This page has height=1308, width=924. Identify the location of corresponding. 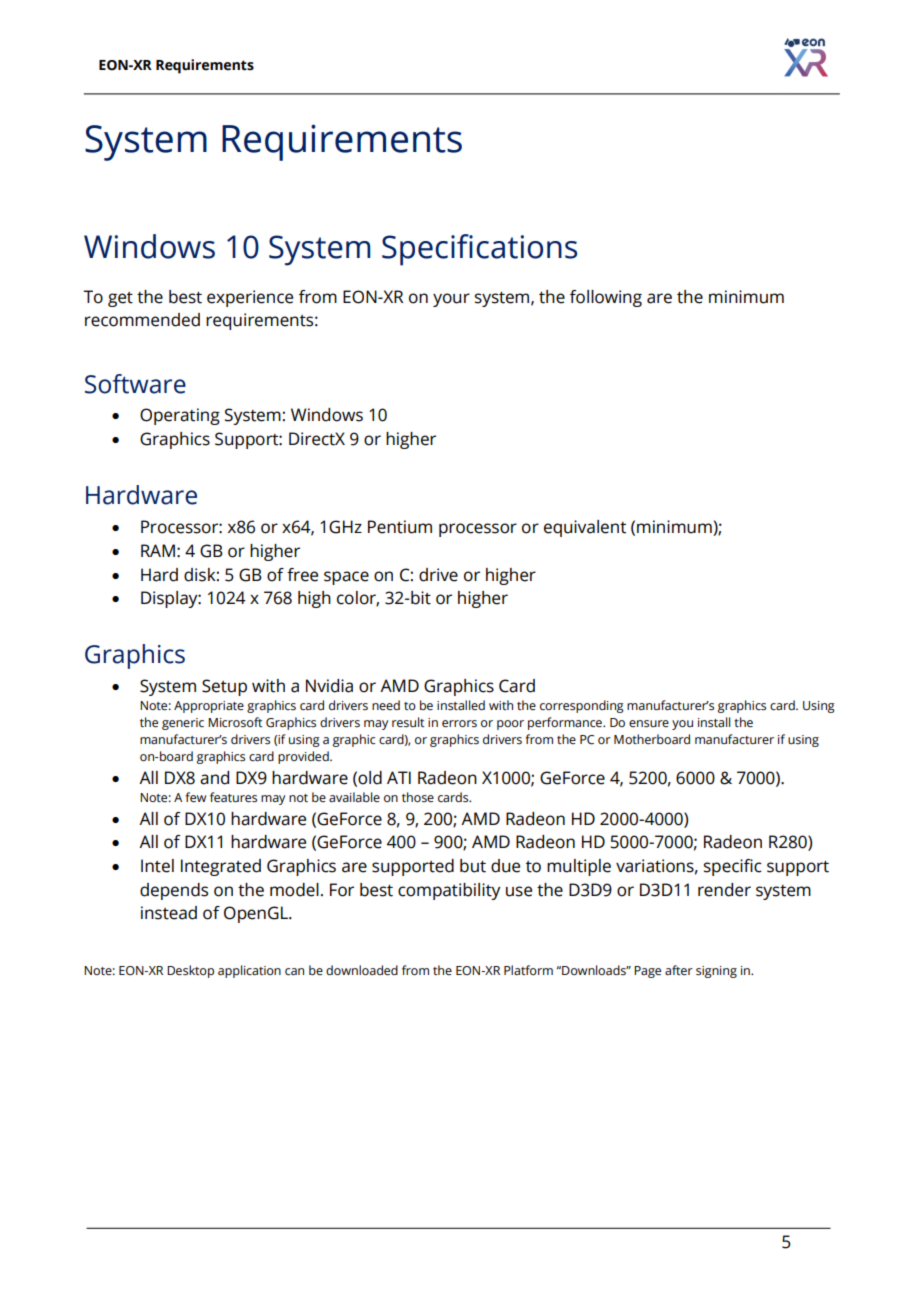
(582, 706).
